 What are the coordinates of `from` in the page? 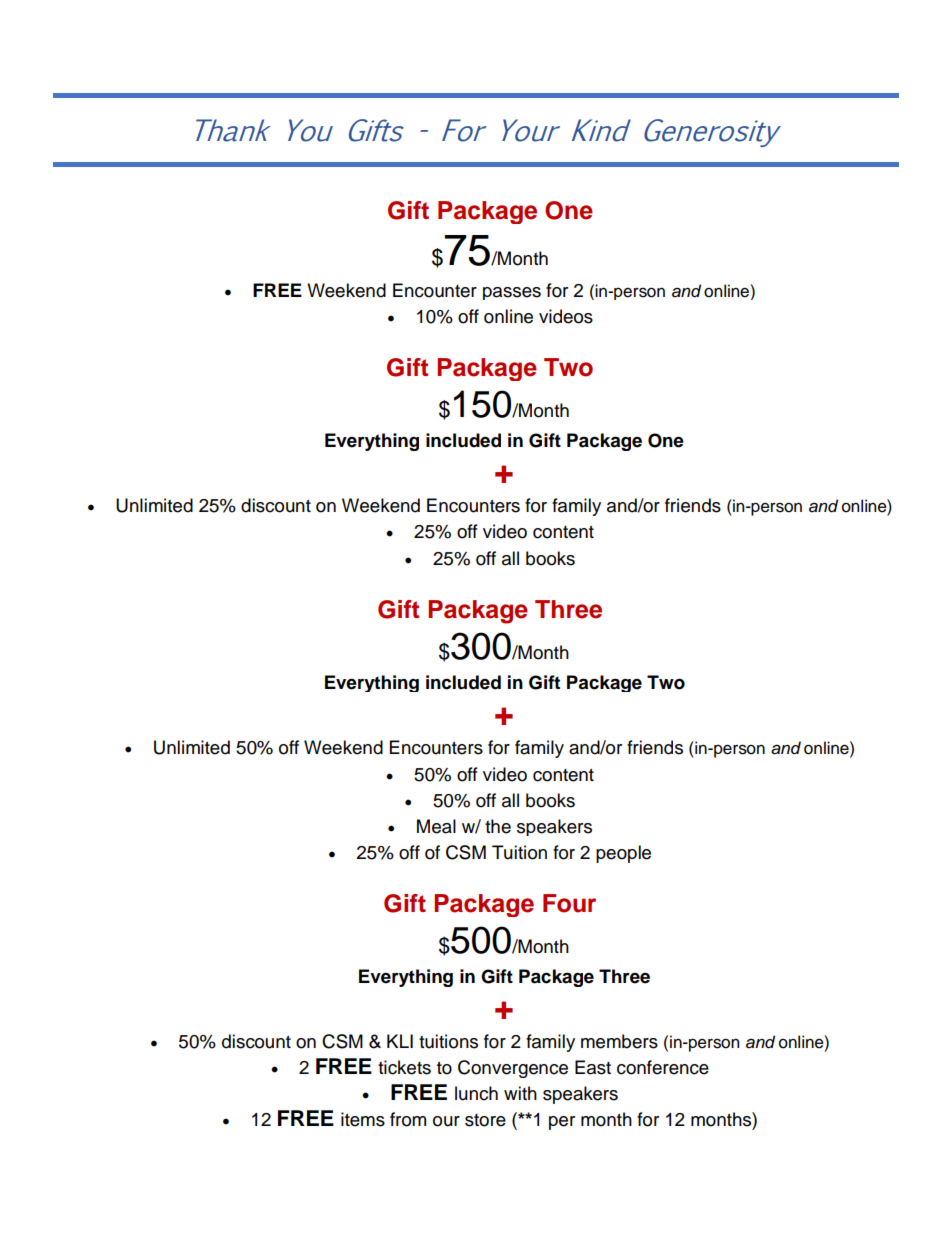 It's located at (408, 1119).
